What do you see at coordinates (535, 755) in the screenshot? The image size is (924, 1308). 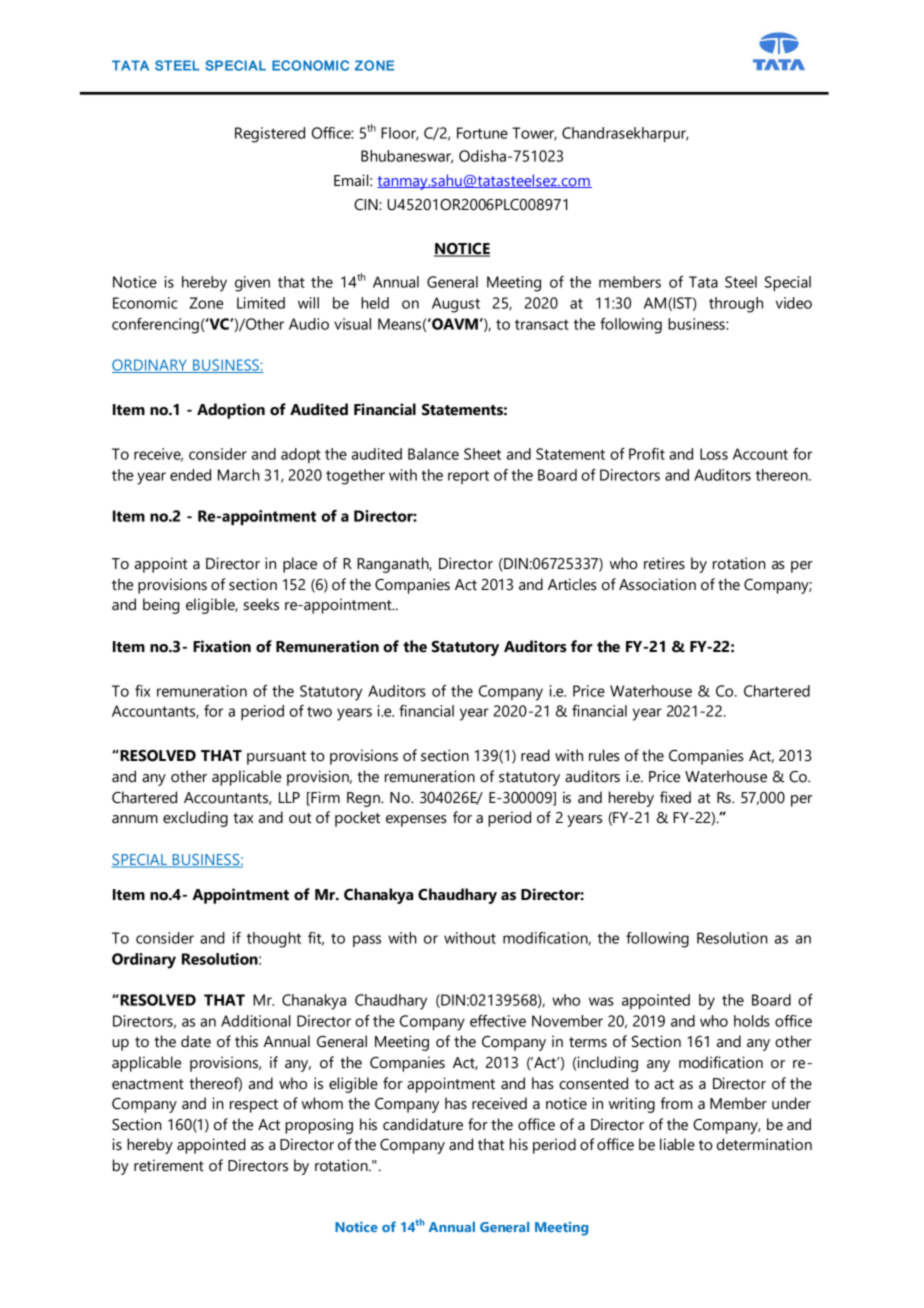 I see `read` at bounding box center [535, 755].
